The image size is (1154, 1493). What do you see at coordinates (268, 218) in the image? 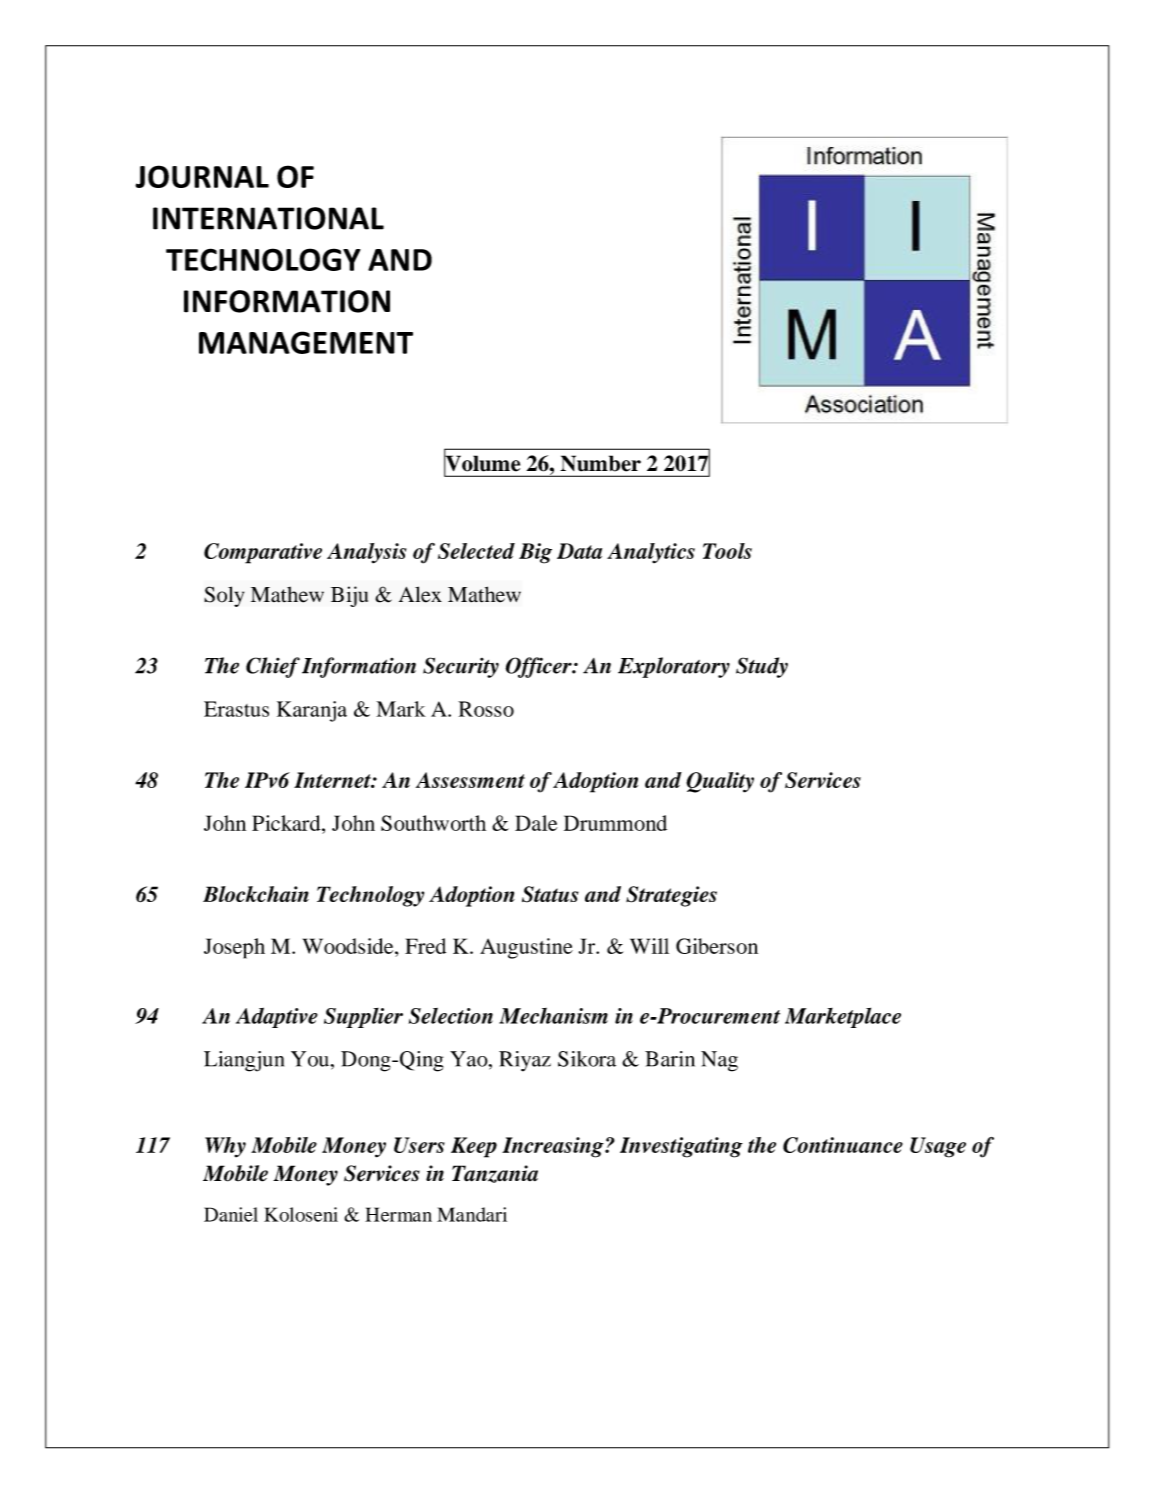
I see `INTERNATIONAL` at bounding box center [268, 218].
